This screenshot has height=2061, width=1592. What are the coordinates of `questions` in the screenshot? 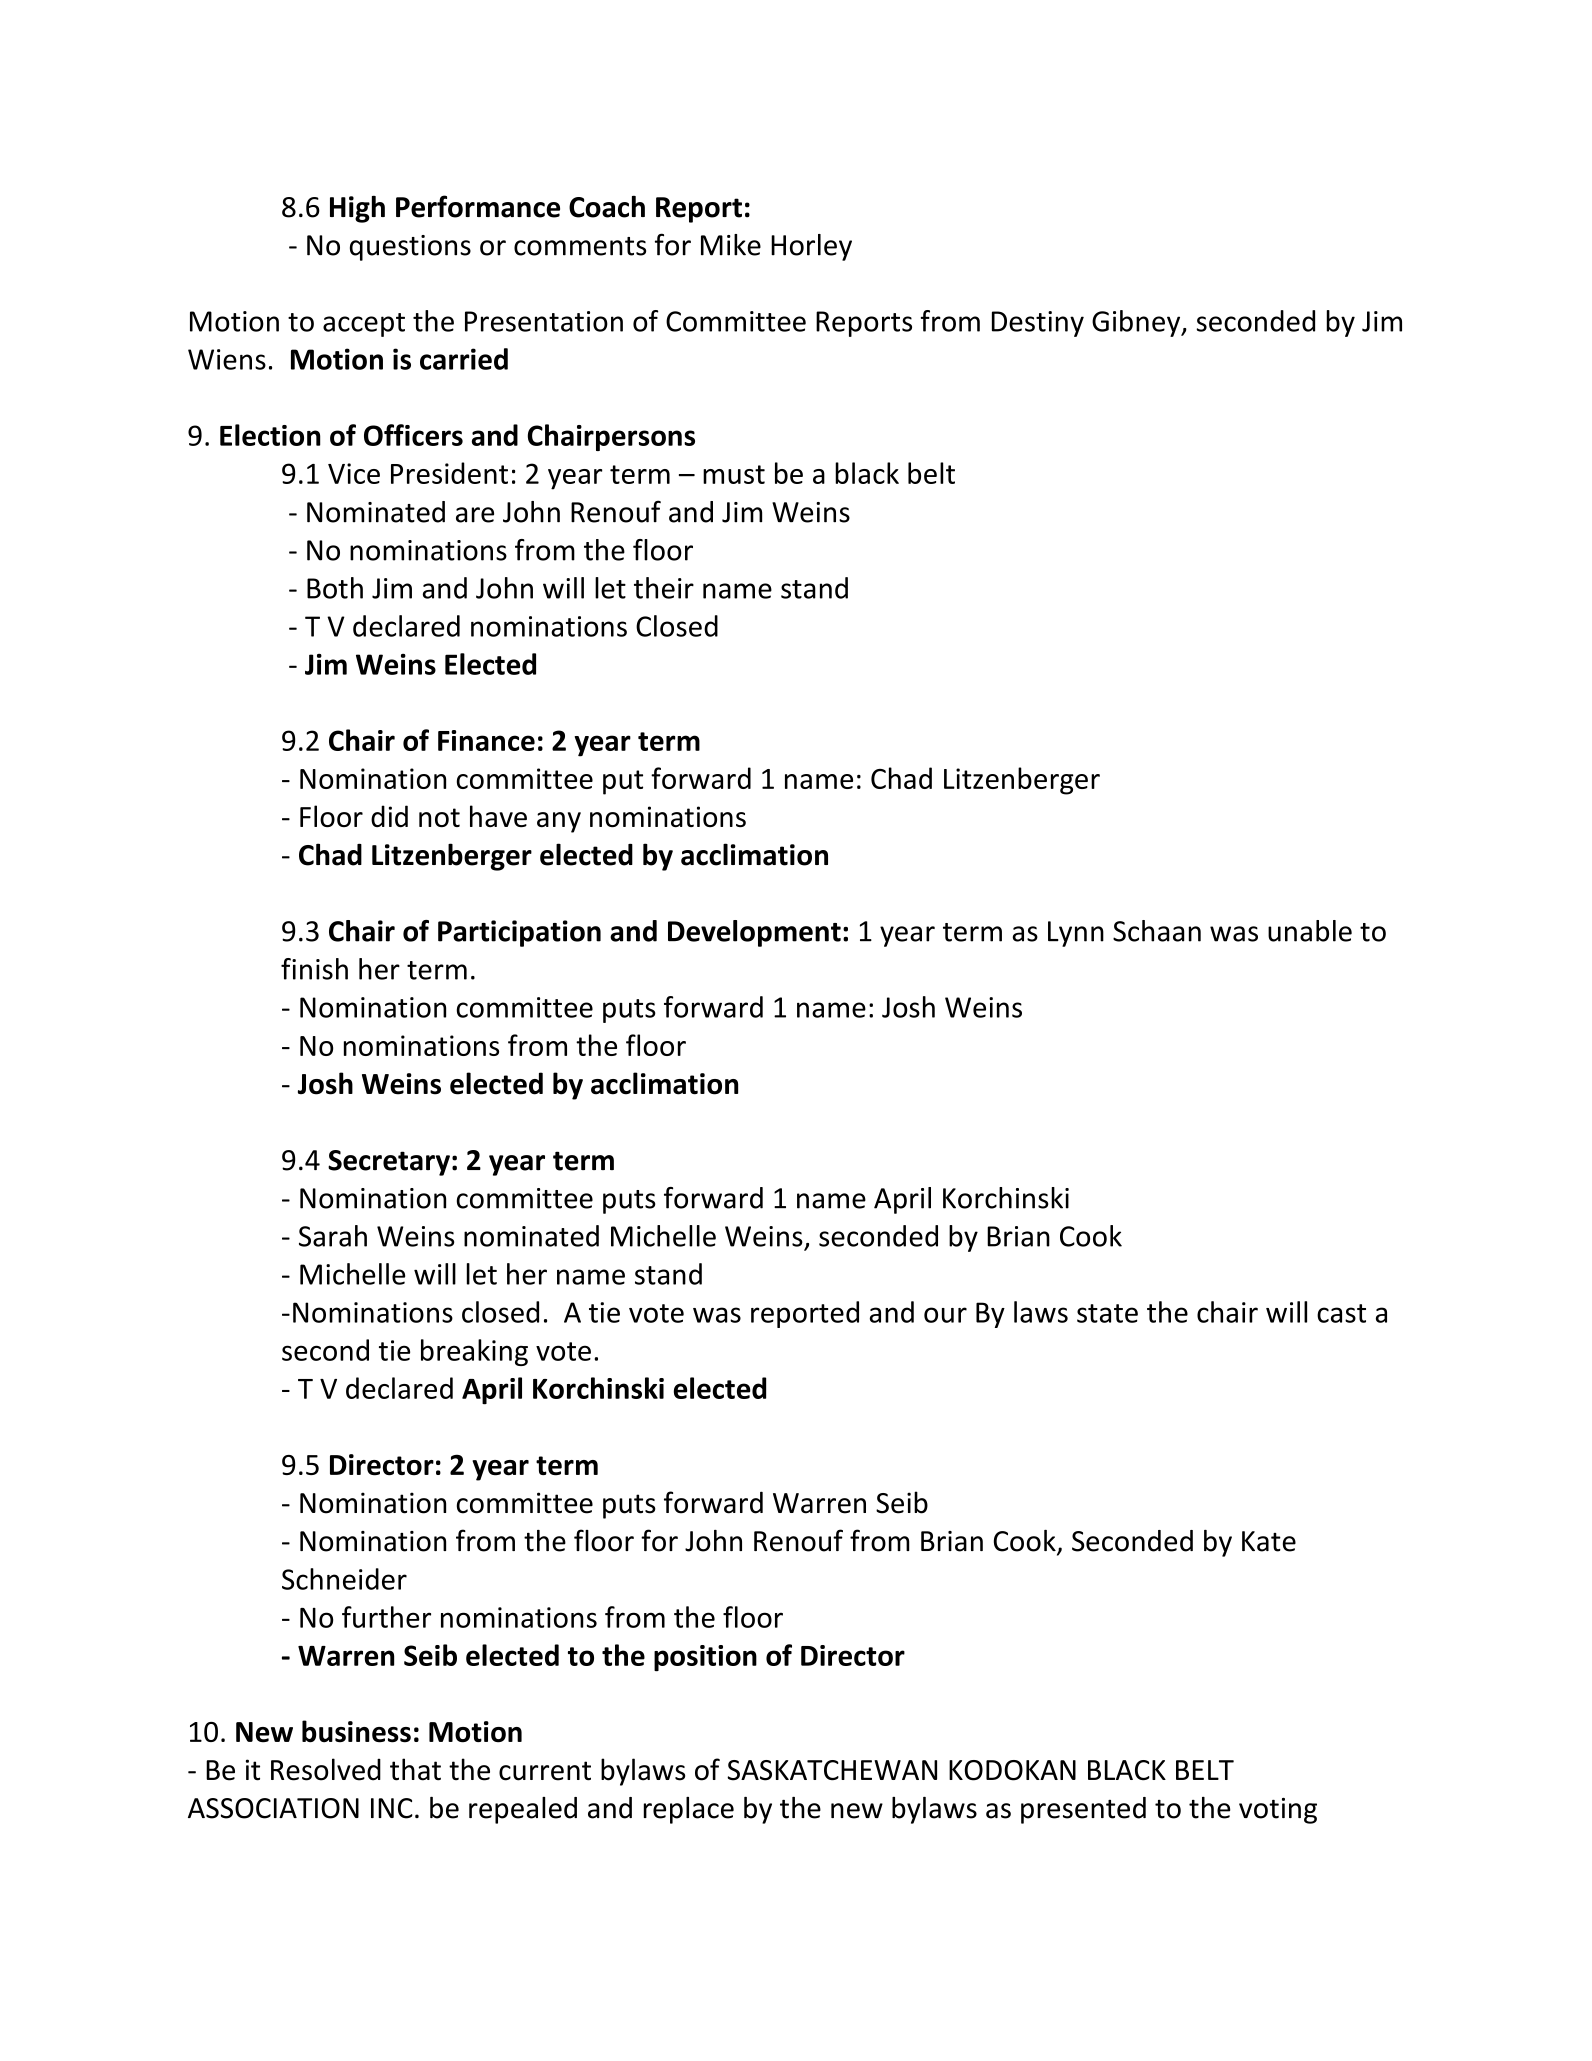 It's located at (410, 248).
